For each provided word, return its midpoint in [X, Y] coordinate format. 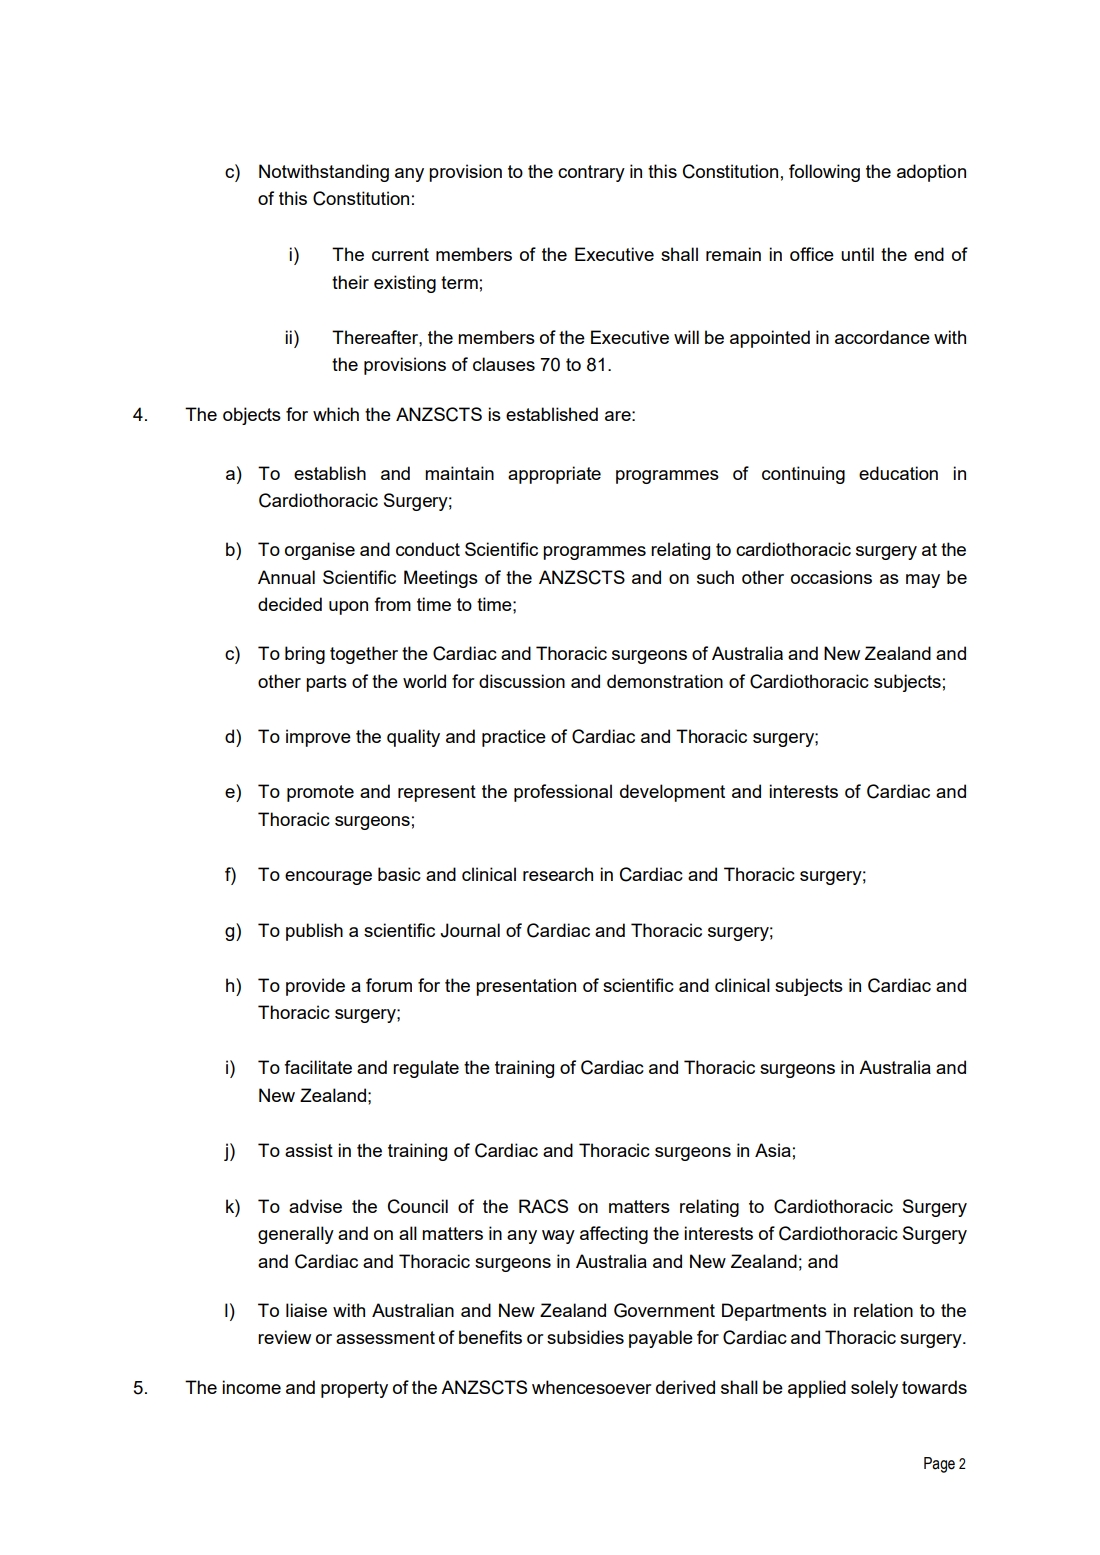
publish [314, 932]
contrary [591, 173]
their [350, 282]
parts [326, 683]
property [354, 1389]
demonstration [665, 681]
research [558, 874]
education [898, 473]
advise [315, 1206]
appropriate [554, 475]
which [336, 414]
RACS [543, 1206]
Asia [773, 1150]
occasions [831, 577]
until [857, 254]
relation [883, 1310]
